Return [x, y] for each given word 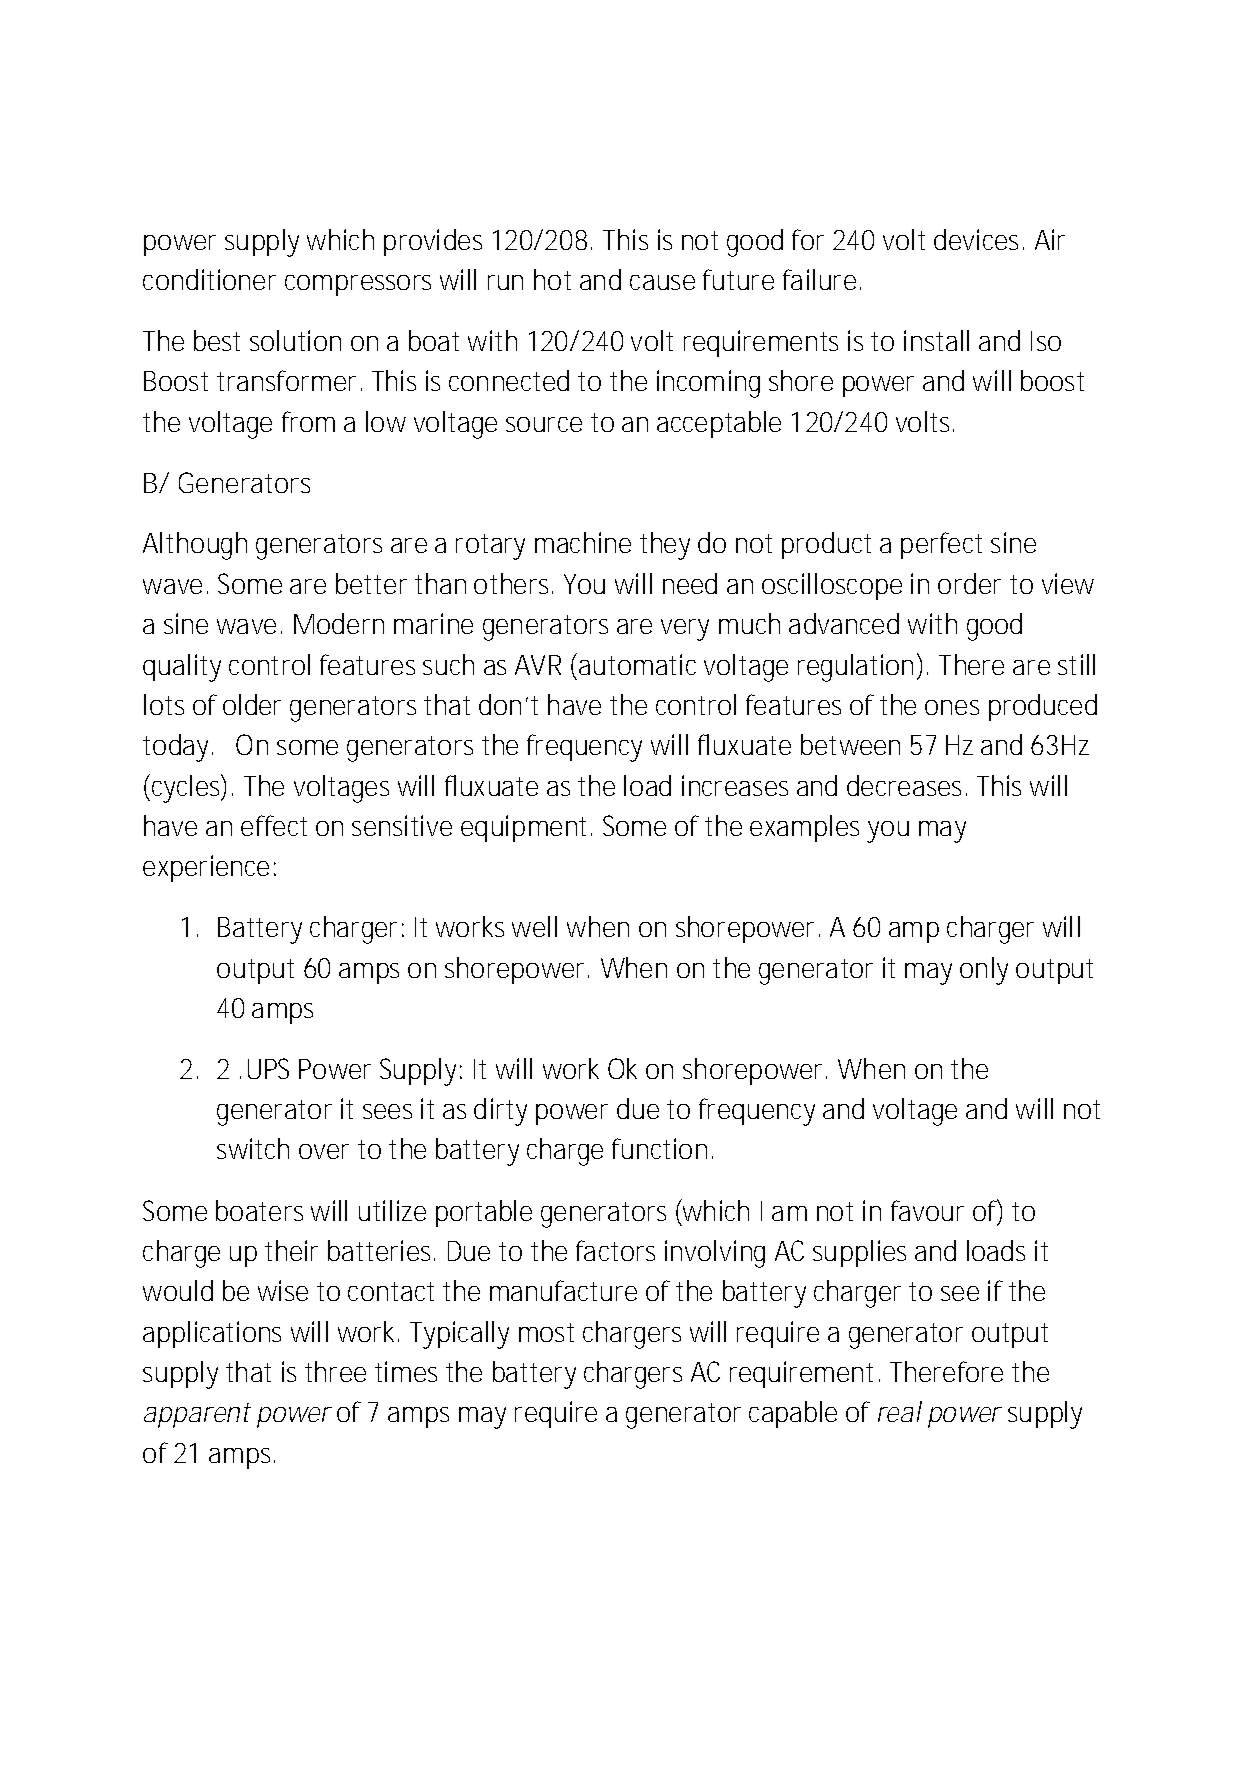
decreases [907, 785]
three [335, 1371]
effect [274, 825]
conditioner [209, 279]
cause [662, 282]
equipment [526, 828]
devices [979, 239]
